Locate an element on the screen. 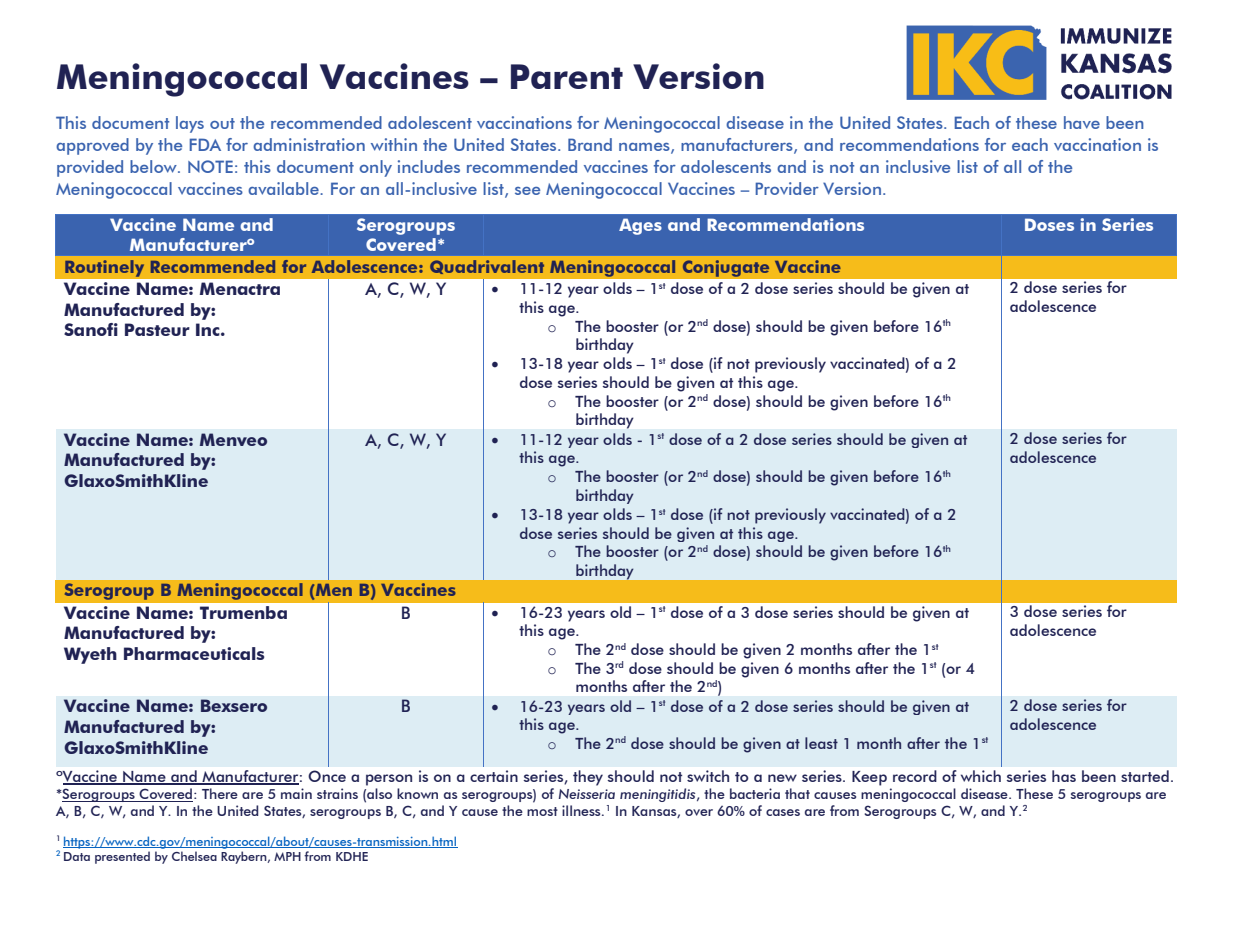 This screenshot has width=1233, height=952. Pasteur is located at coordinates (157, 329).
